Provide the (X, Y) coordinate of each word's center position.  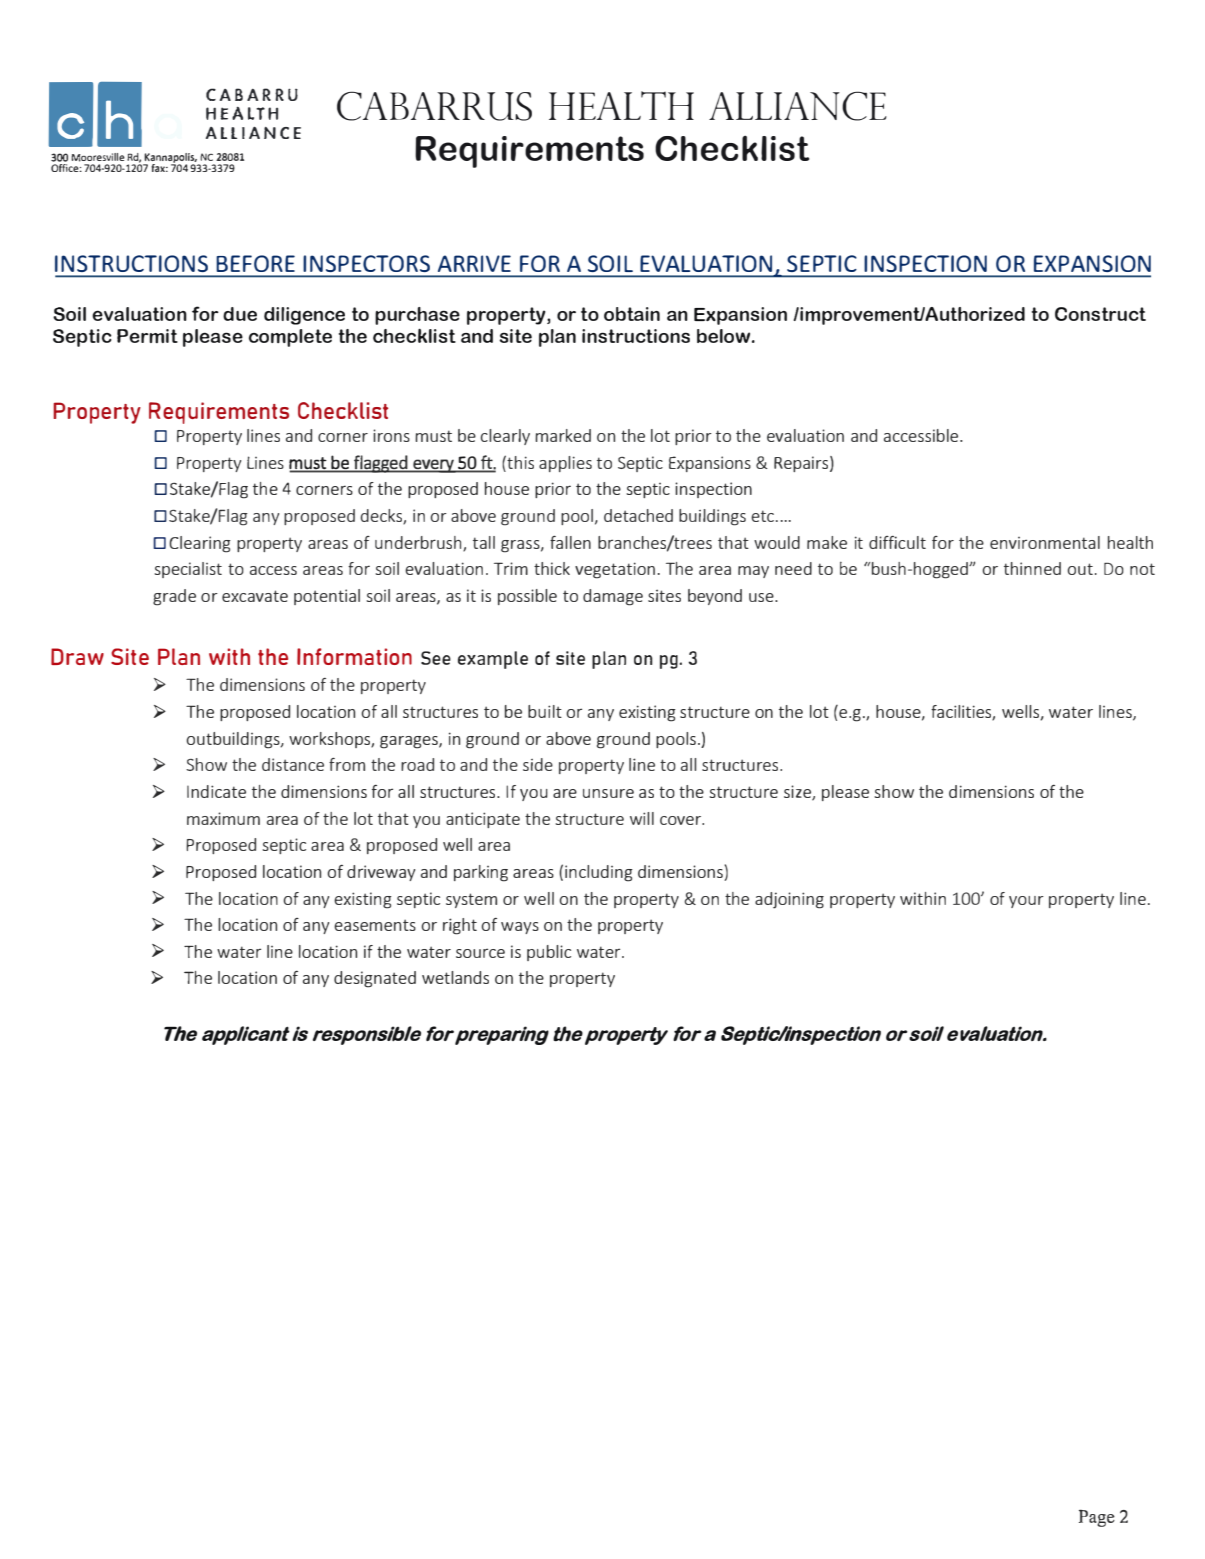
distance (293, 764)
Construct (1100, 314)
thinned (1032, 568)
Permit (147, 336)
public (549, 953)
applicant (246, 1035)
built (545, 711)
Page (1097, 1518)
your (1026, 902)
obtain (632, 314)
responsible (367, 1035)
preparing (502, 1035)
